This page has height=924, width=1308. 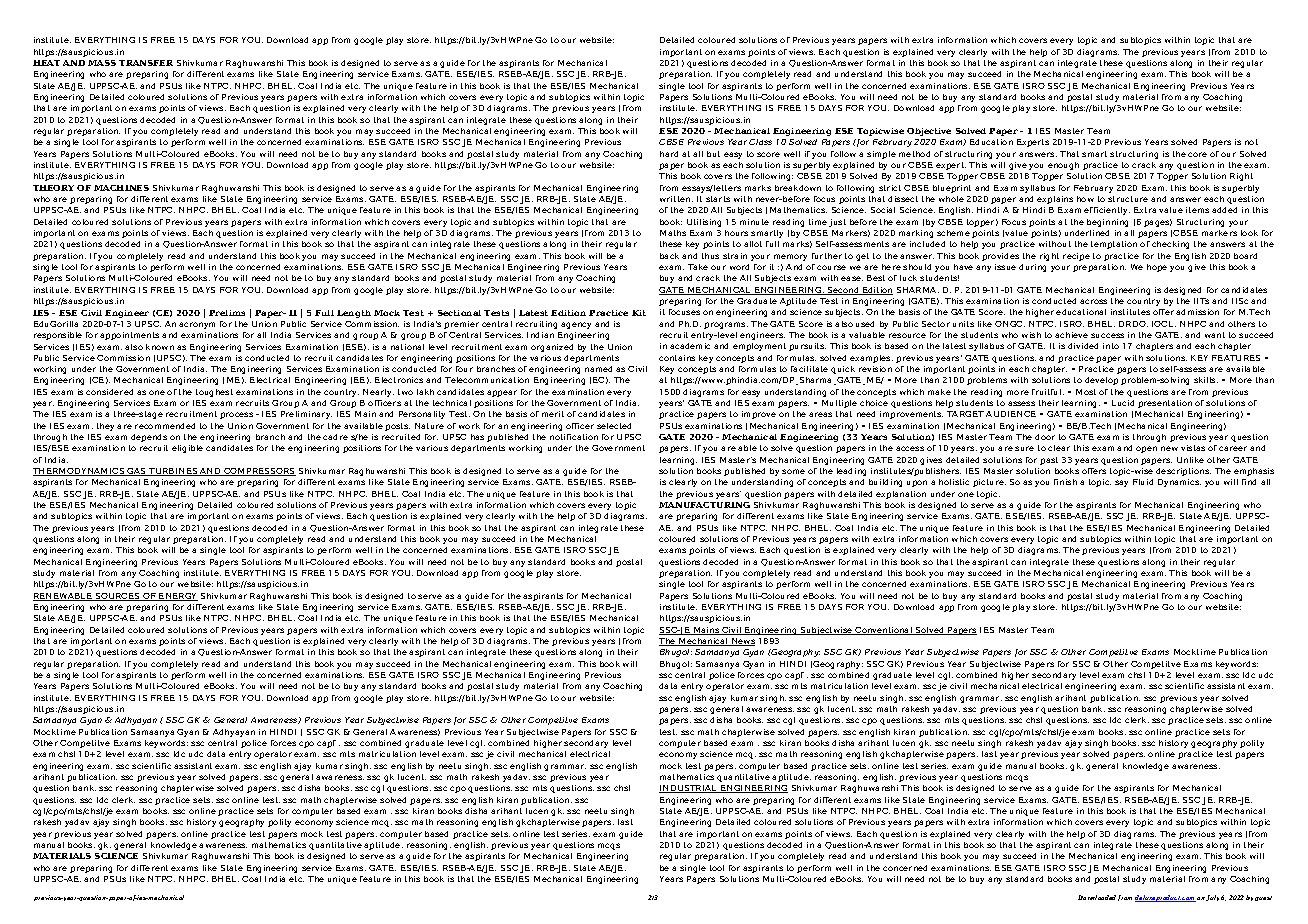 I want to click on known, so click(x=160, y=347).
